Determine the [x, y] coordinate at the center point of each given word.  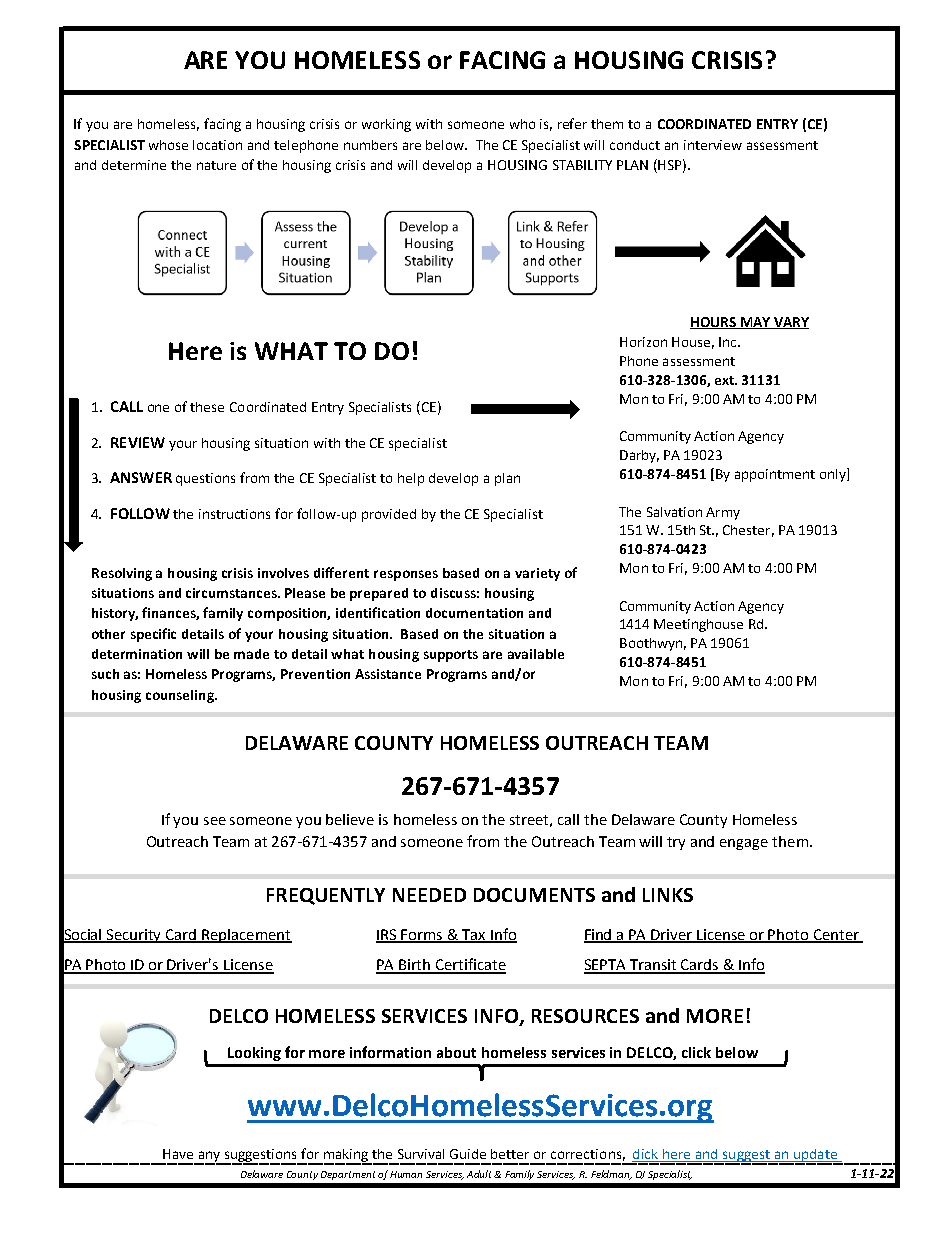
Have [178, 1154]
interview [713, 145]
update [815, 1156]
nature [216, 165]
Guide [468, 1154]
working [386, 125]
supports [451, 656]
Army [723, 513]
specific [153, 635]
